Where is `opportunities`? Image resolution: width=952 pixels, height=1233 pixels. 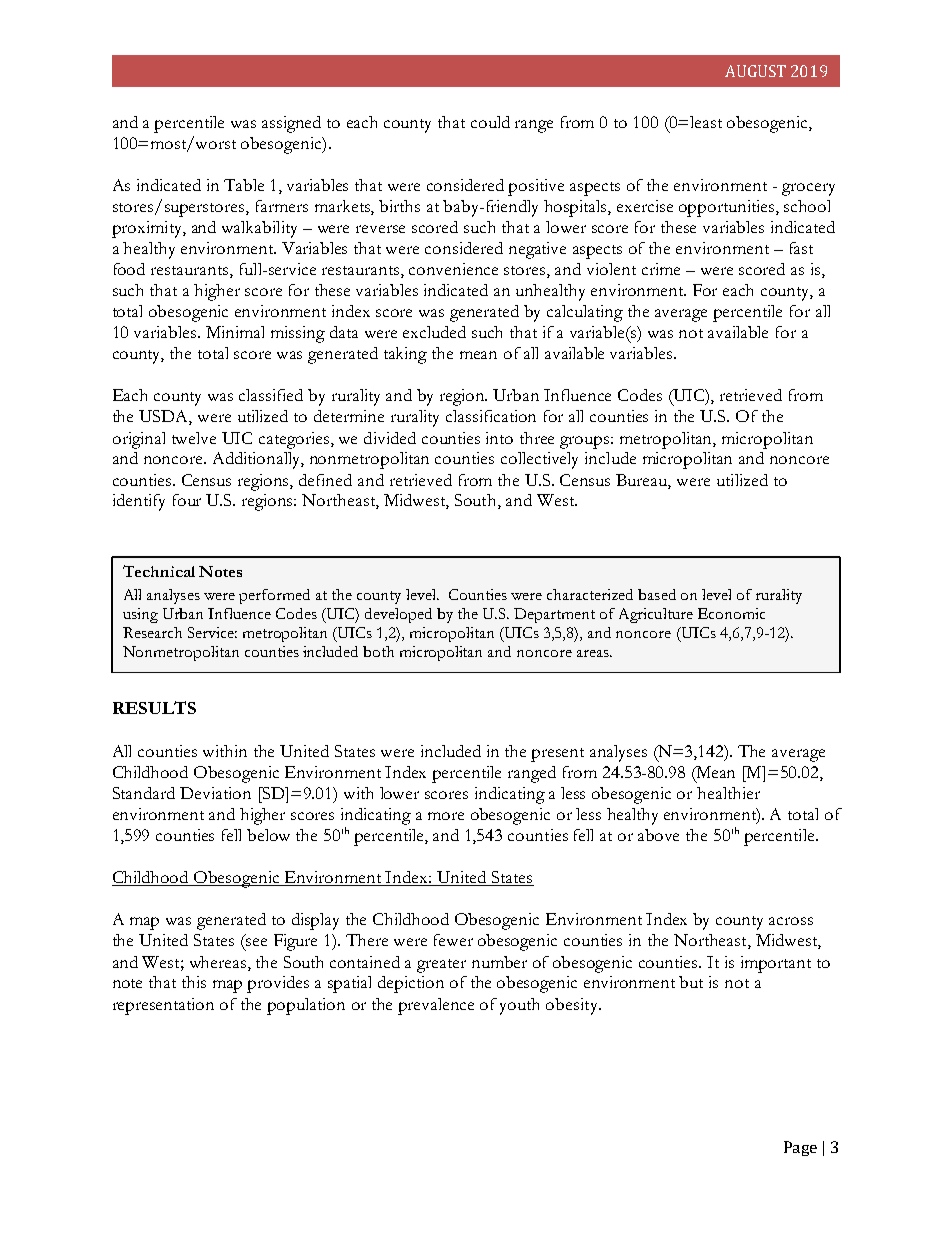 opportunities is located at coordinates (728, 208).
